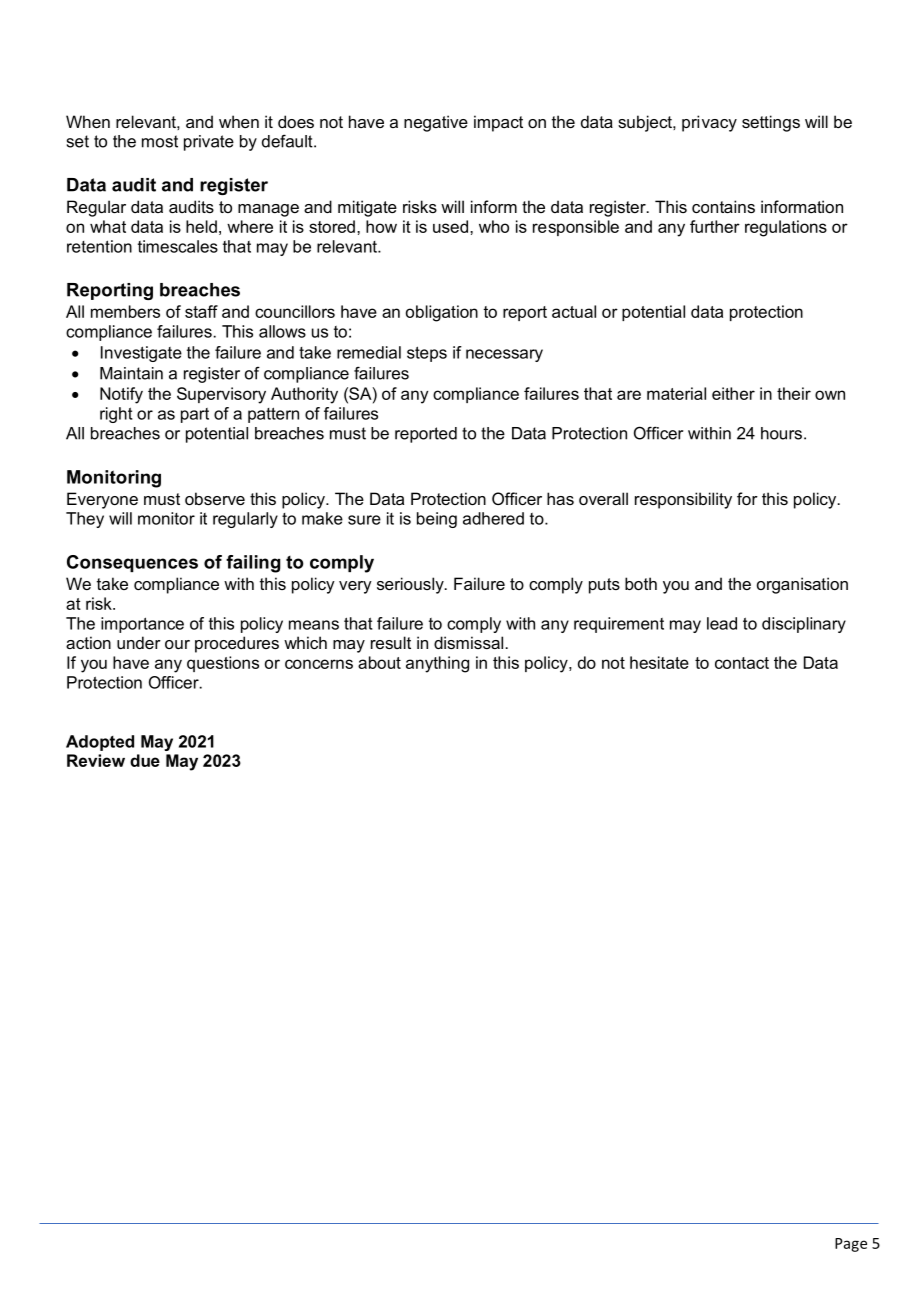  What do you see at coordinates (742, 663) in the screenshot?
I see `contact` at bounding box center [742, 663].
